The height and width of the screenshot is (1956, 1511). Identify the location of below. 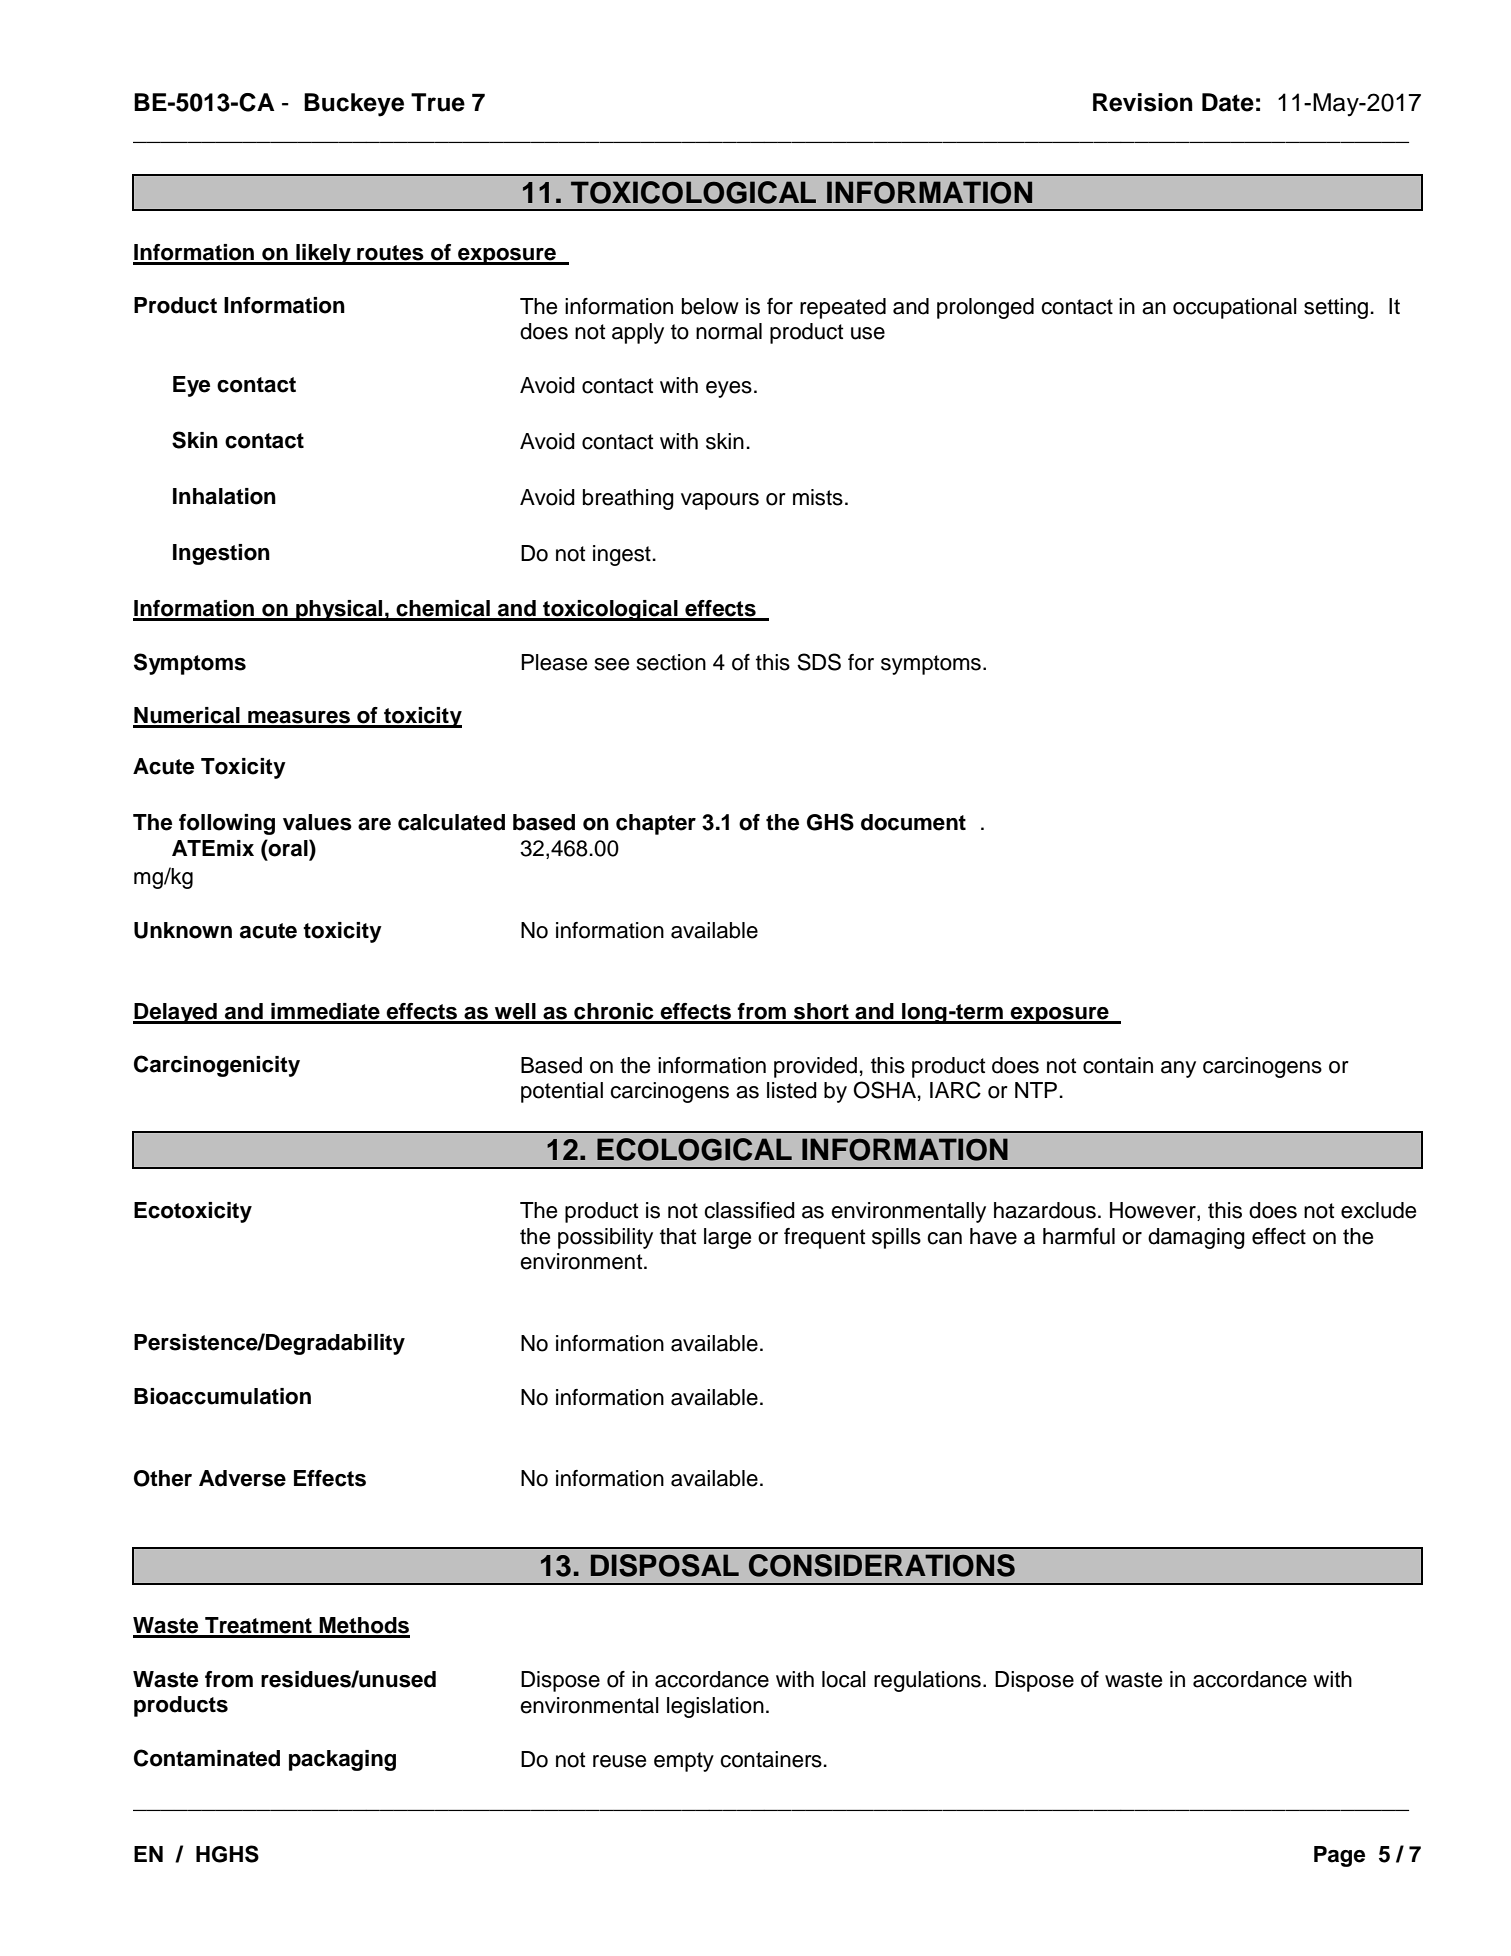
(710, 306).
